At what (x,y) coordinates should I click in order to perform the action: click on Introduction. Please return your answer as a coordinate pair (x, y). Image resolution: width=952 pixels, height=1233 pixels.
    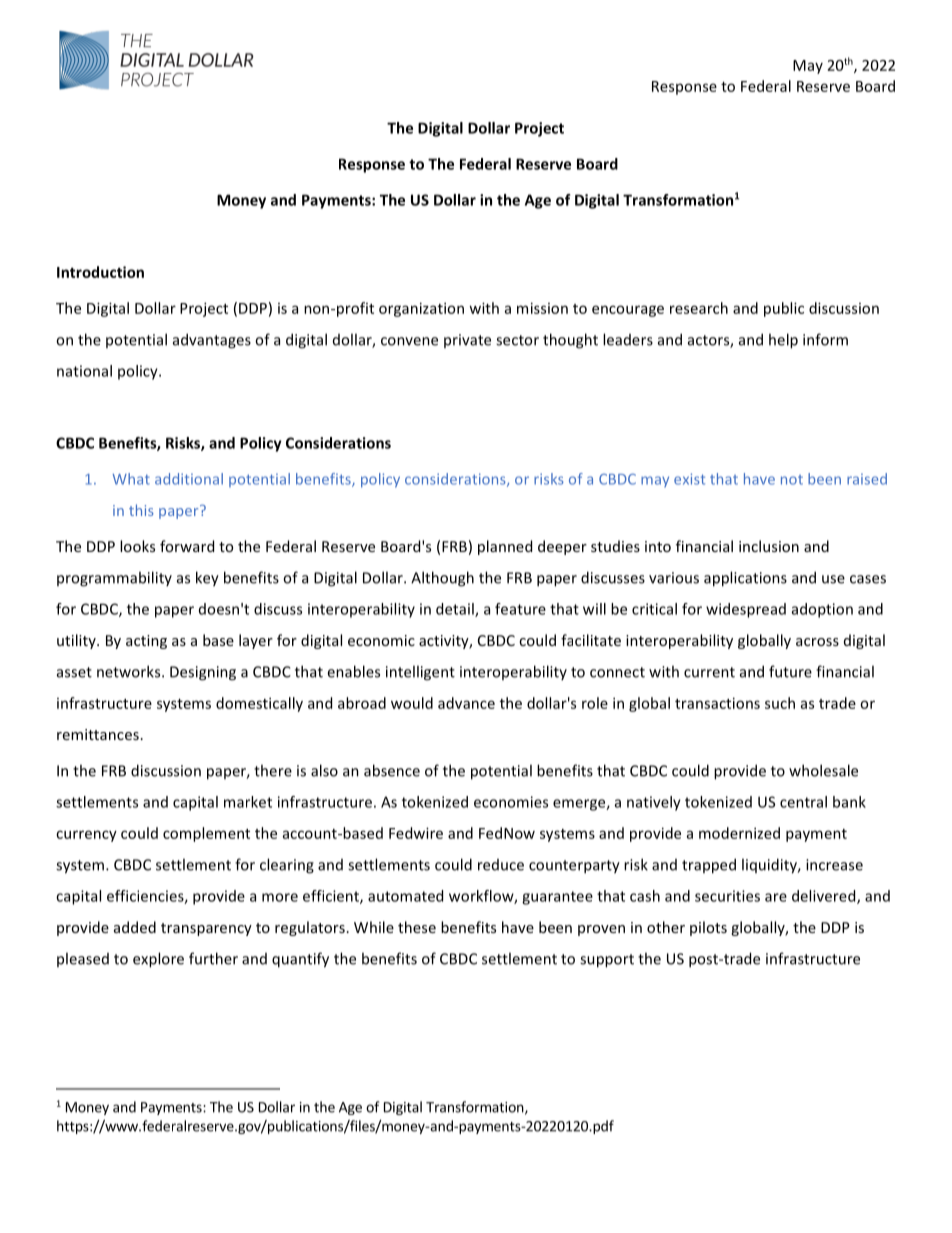
    Looking at the image, I should click on (100, 272).
